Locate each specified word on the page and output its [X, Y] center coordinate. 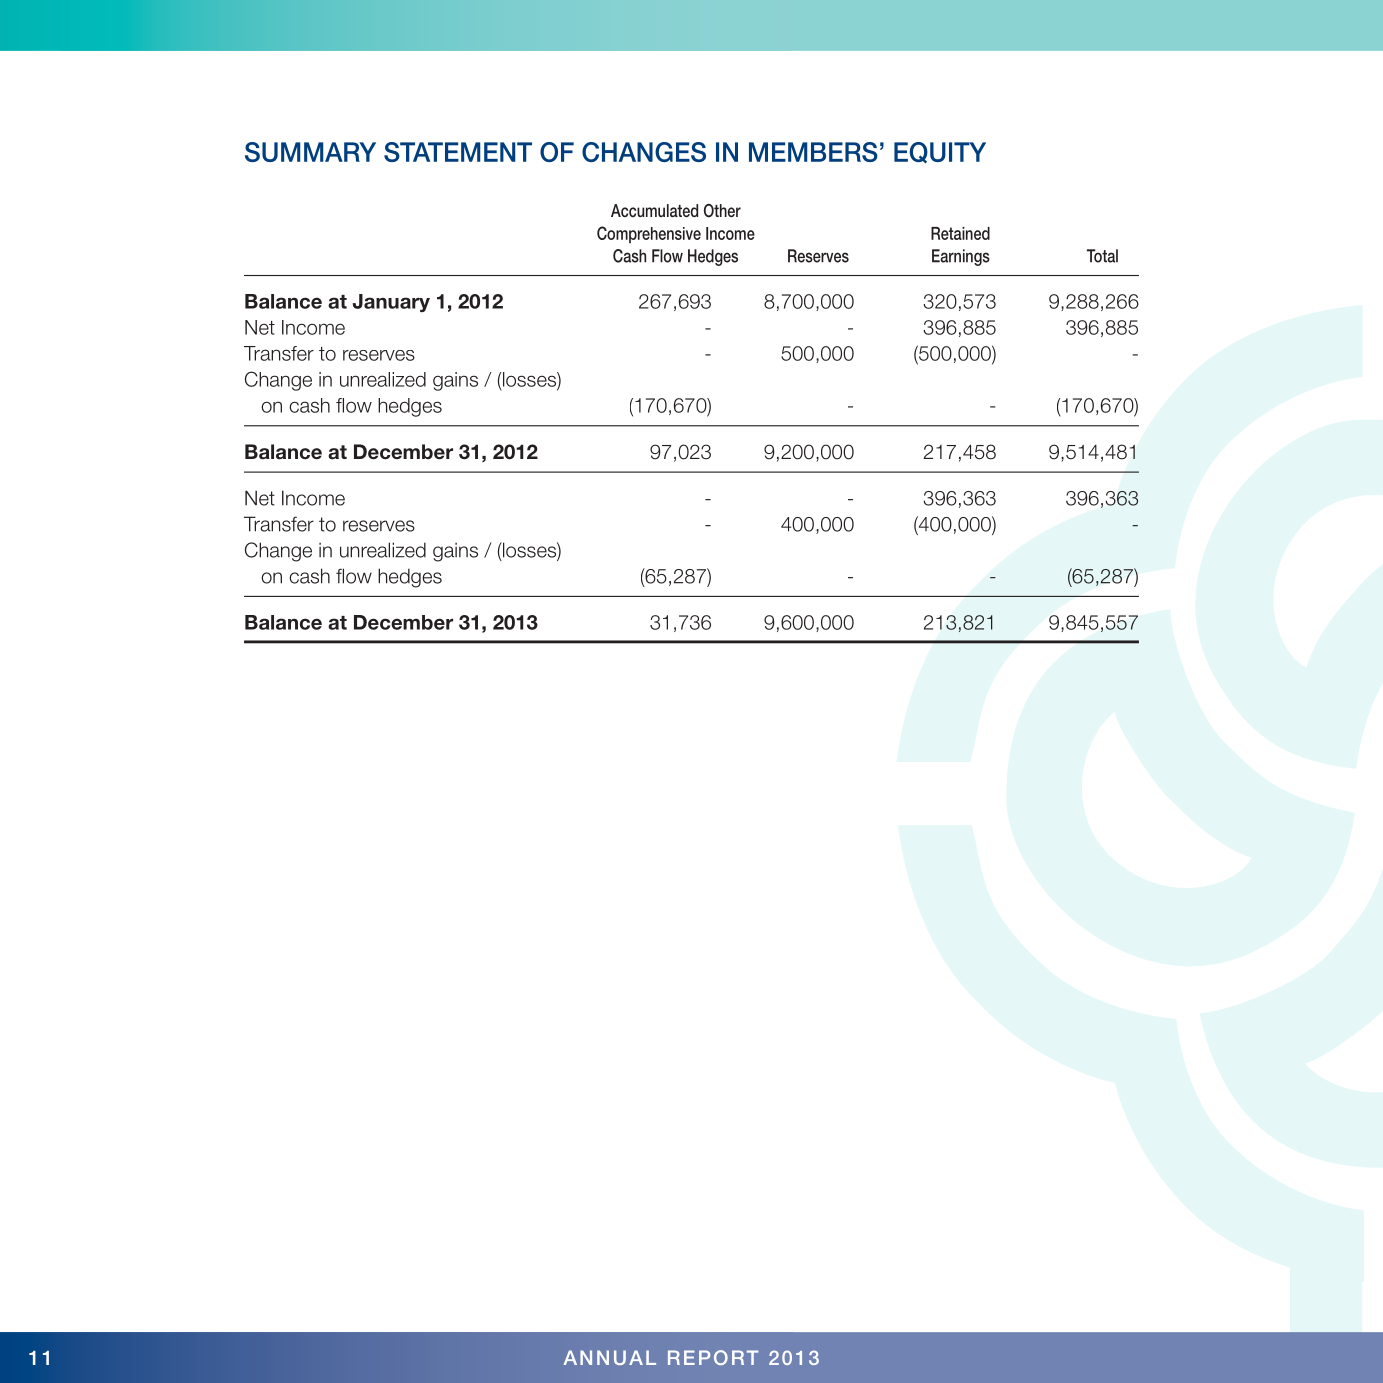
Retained [960, 233]
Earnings [961, 257]
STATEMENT [458, 152]
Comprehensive [649, 234]
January [391, 303]
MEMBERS [813, 152]
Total [1102, 256]
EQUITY [940, 153]
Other [722, 211]
